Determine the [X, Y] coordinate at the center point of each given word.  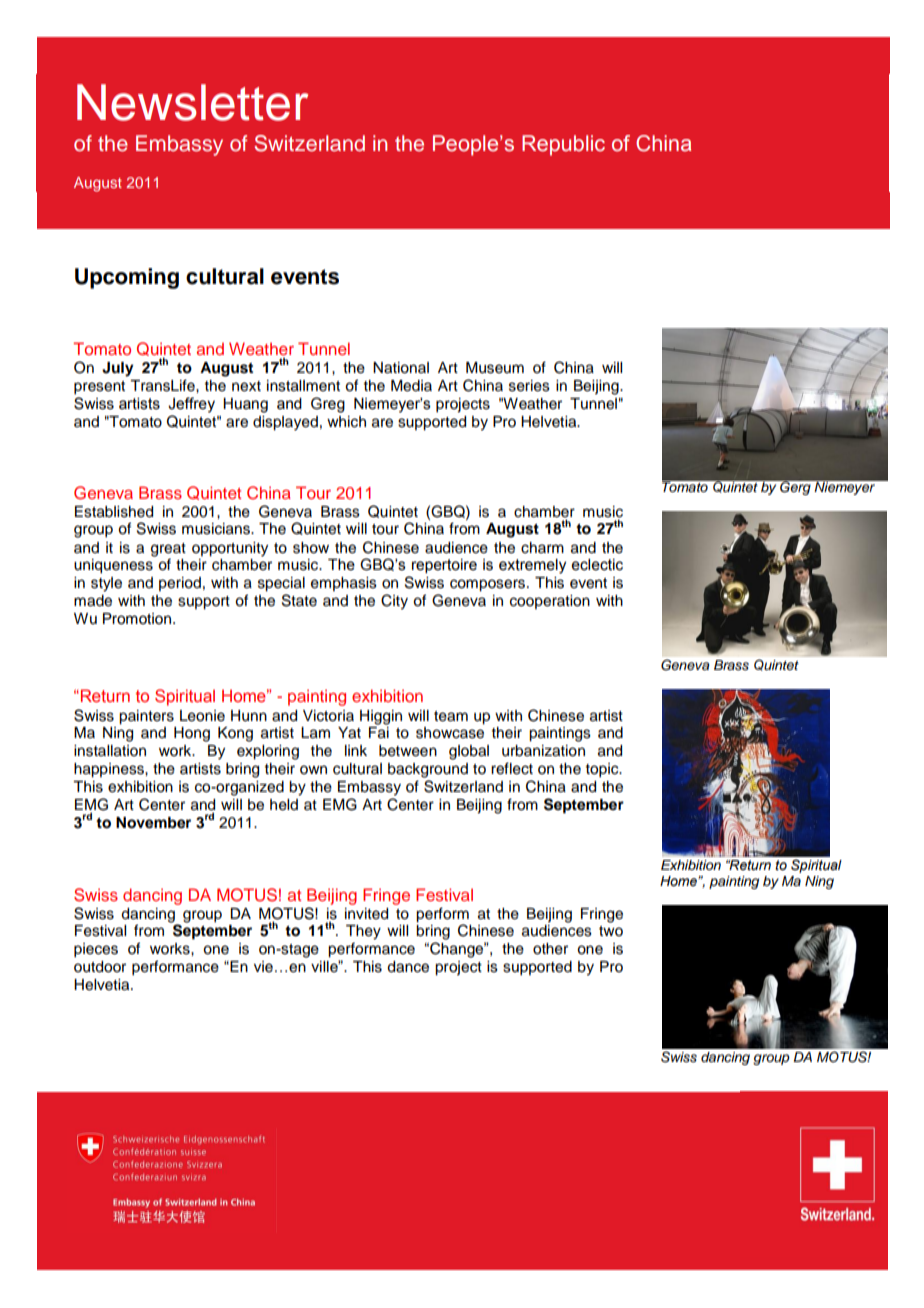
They [363, 932]
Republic [563, 145]
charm [542, 548]
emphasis [344, 584]
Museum [495, 368]
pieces [96, 950]
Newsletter [192, 102]
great [168, 550]
